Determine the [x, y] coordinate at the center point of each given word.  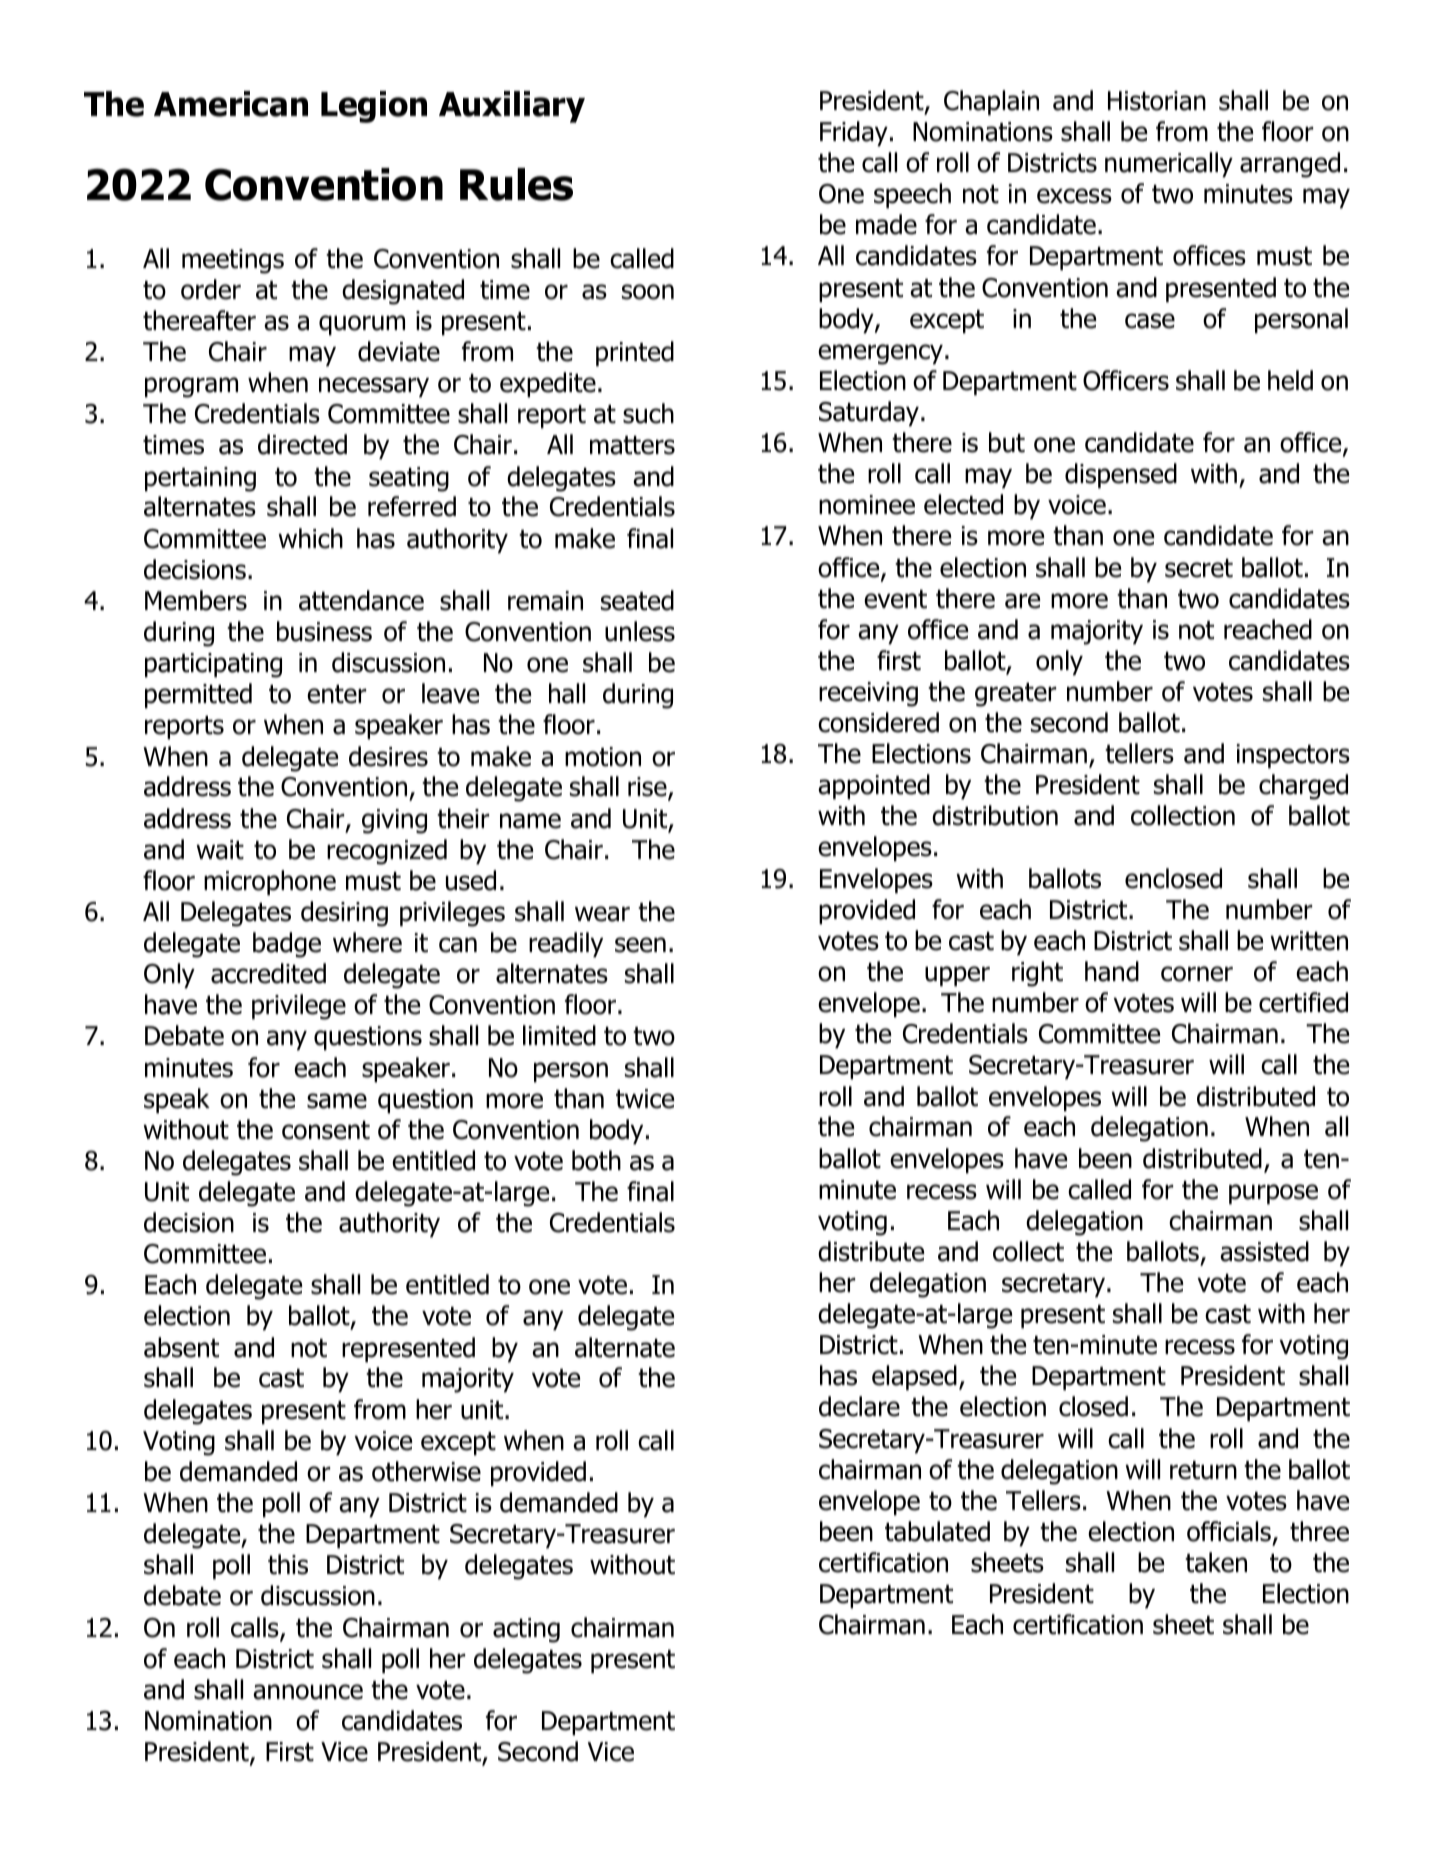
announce [308, 1692]
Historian [1157, 101]
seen [640, 945]
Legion [374, 107]
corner [1197, 974]
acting [526, 1630]
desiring [344, 914]
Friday [854, 134]
